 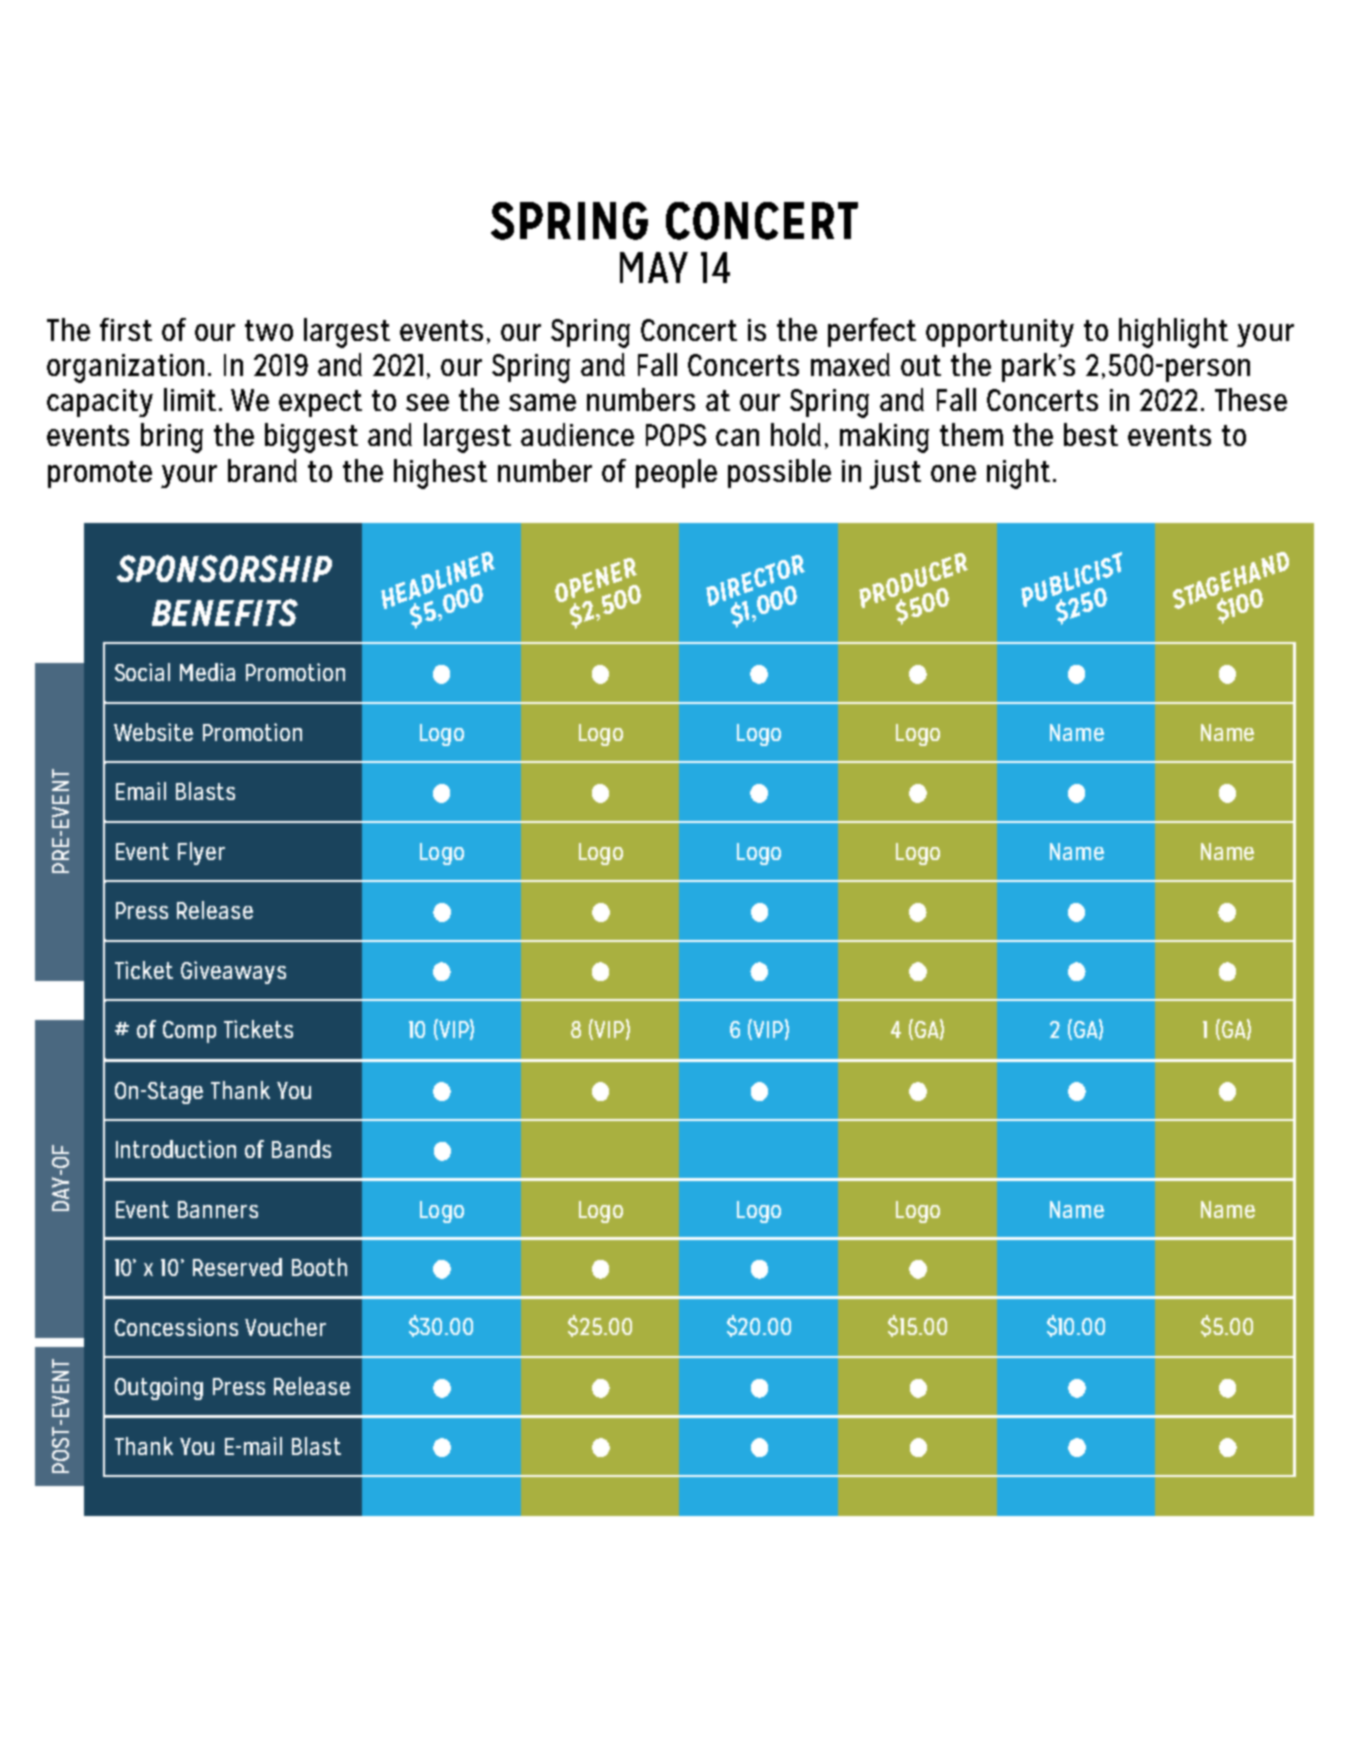 I want to click on Booth, so click(x=319, y=1267).
